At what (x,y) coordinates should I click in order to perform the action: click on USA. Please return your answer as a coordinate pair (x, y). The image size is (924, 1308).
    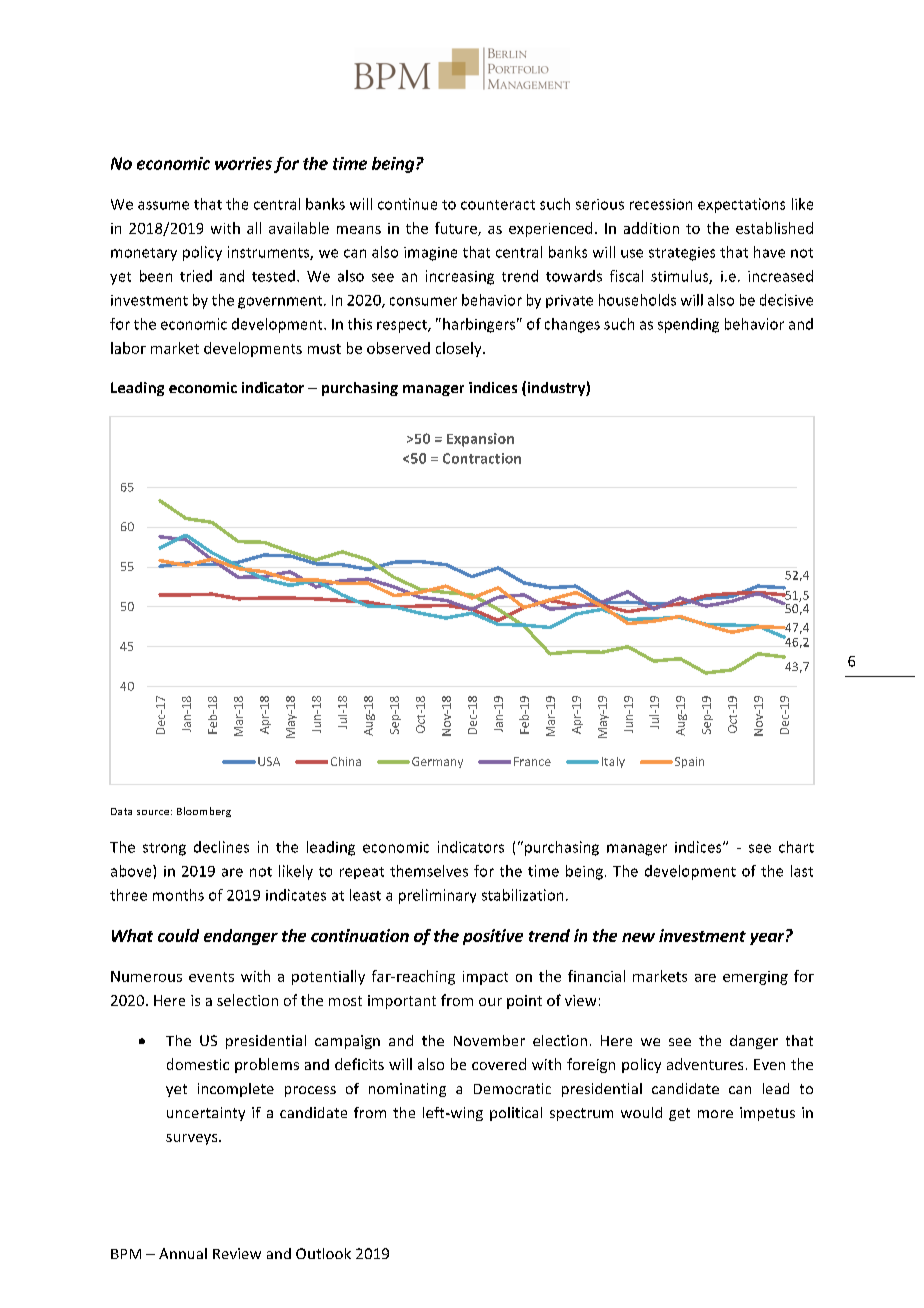
    Looking at the image, I should click on (269, 761).
